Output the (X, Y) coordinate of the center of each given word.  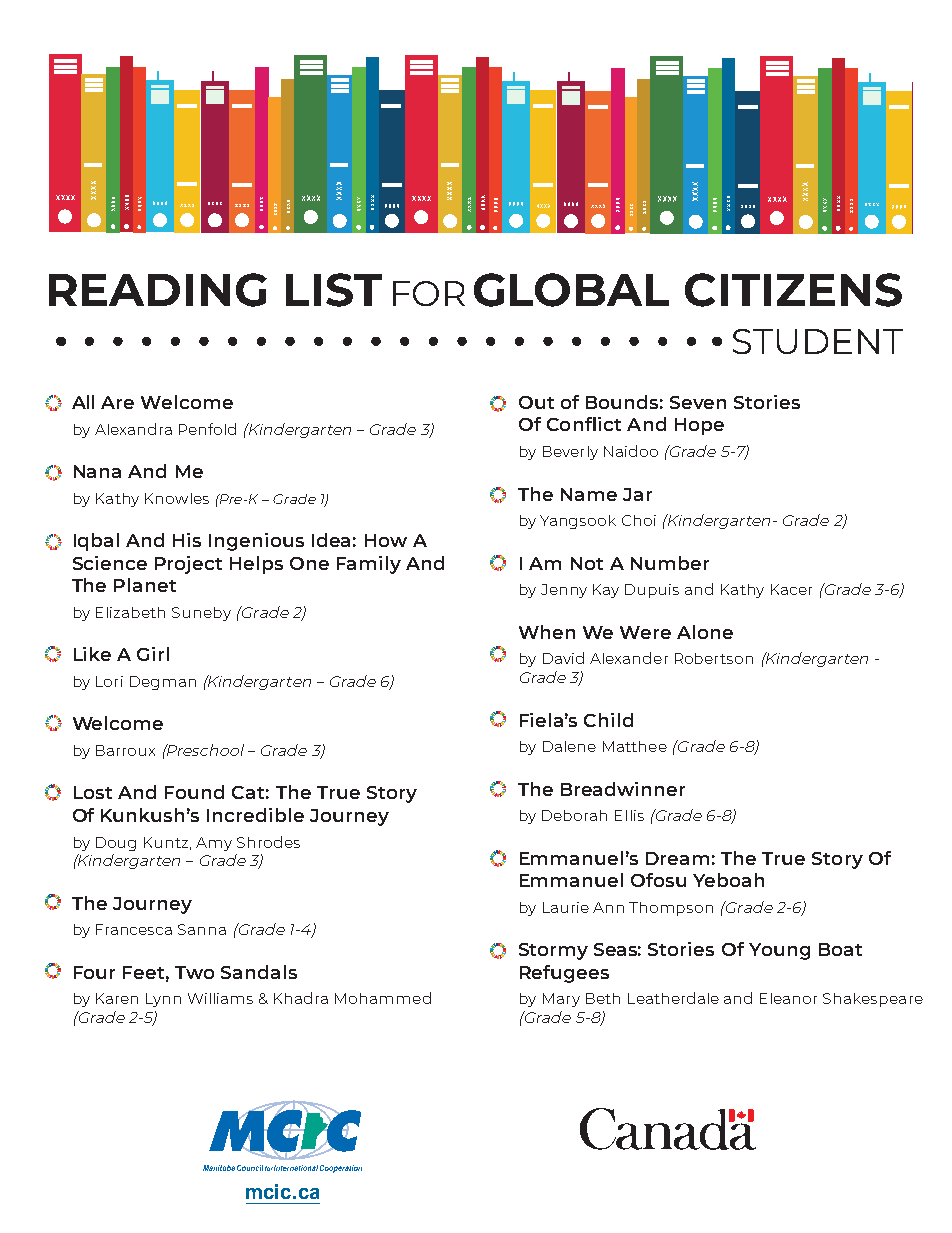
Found (194, 792)
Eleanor (788, 998)
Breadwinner (623, 789)
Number (670, 563)
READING (158, 290)
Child (608, 720)
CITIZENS (793, 290)
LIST (334, 290)
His (187, 540)
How (386, 540)
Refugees (564, 974)
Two (194, 972)
